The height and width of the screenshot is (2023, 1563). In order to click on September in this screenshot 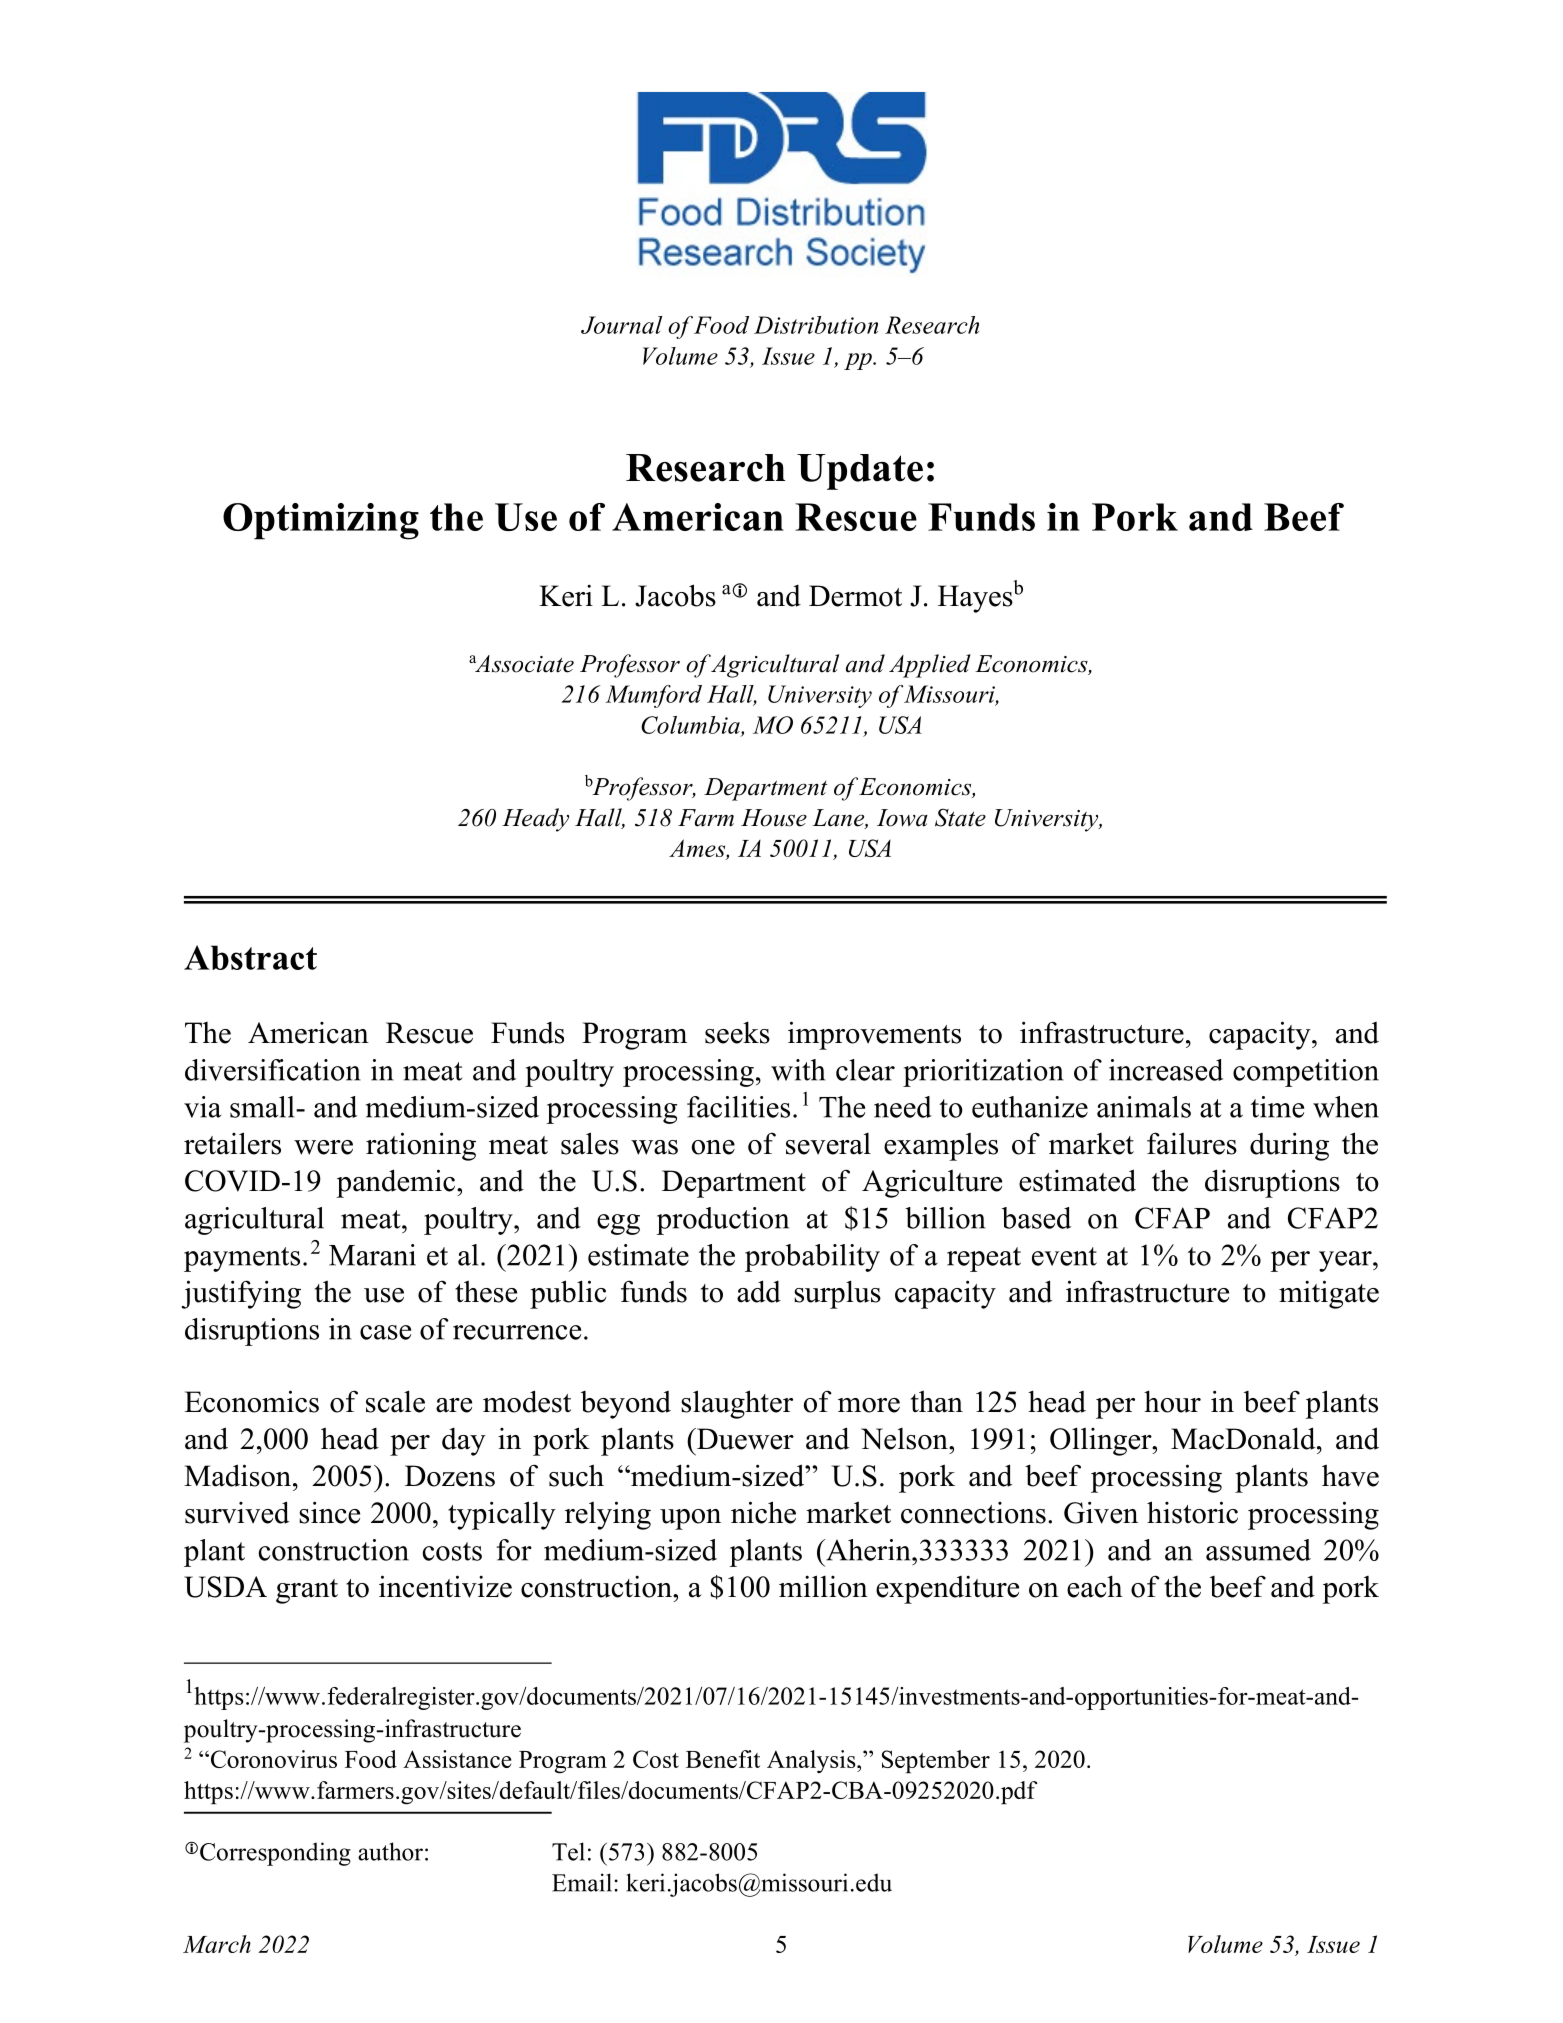, I will do `click(936, 1761)`.
